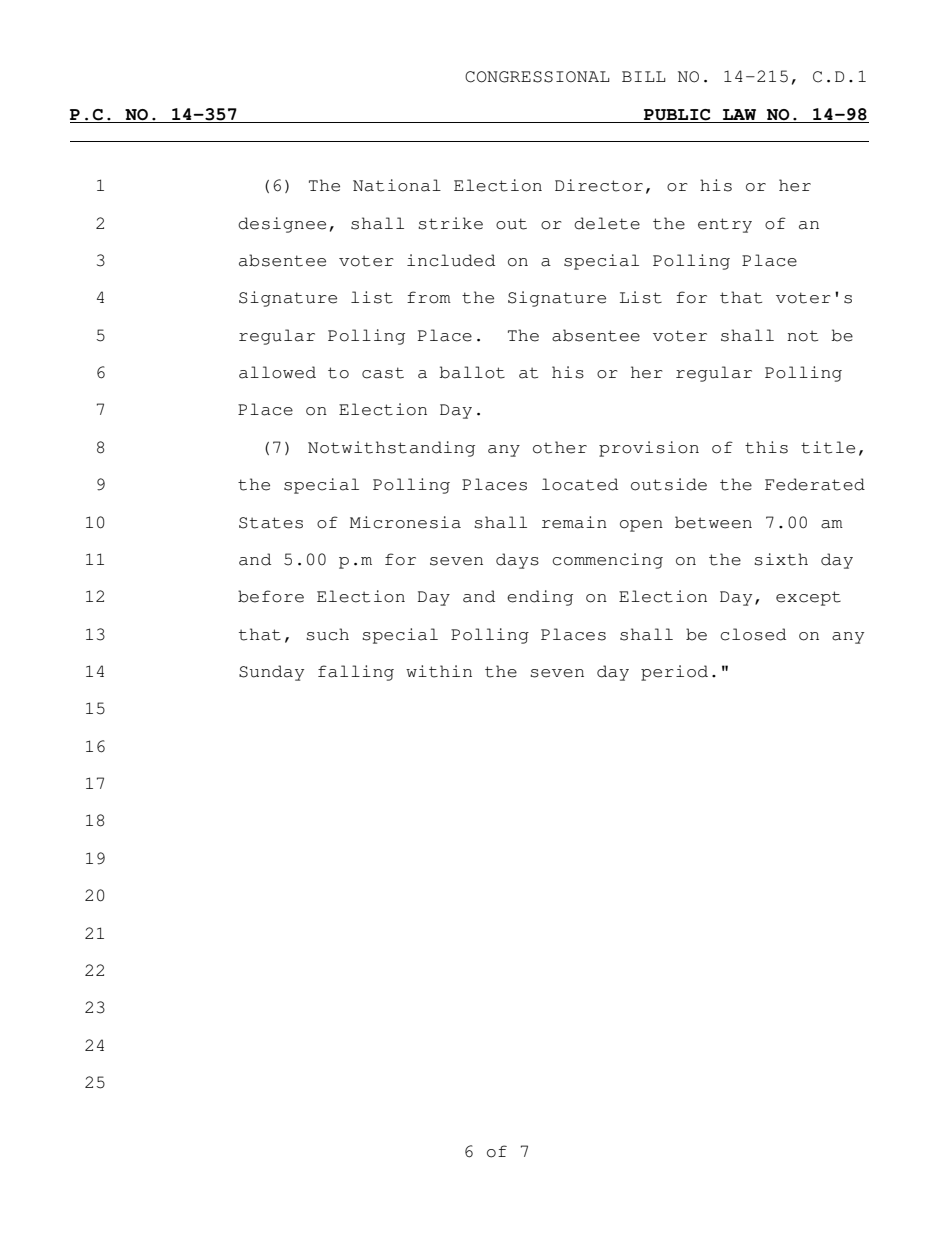 The width and height of the screenshot is (952, 1233). I want to click on CONGRESSIONAL, so click(537, 77).
